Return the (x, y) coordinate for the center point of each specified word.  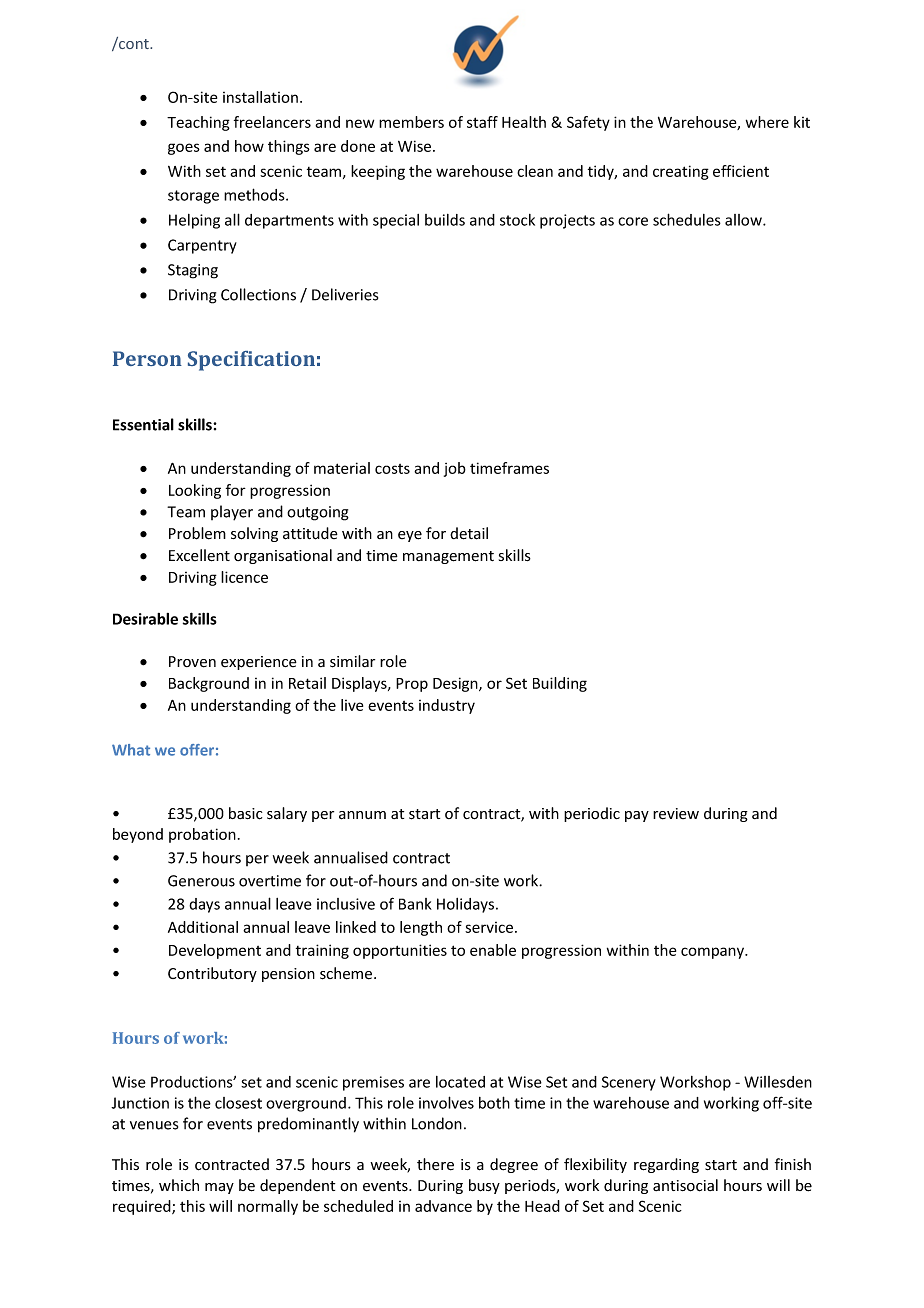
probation (202, 835)
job (455, 469)
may (219, 1188)
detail (469, 533)
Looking (195, 491)
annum (362, 815)
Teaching (198, 123)
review (676, 814)
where (767, 122)
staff (482, 122)
